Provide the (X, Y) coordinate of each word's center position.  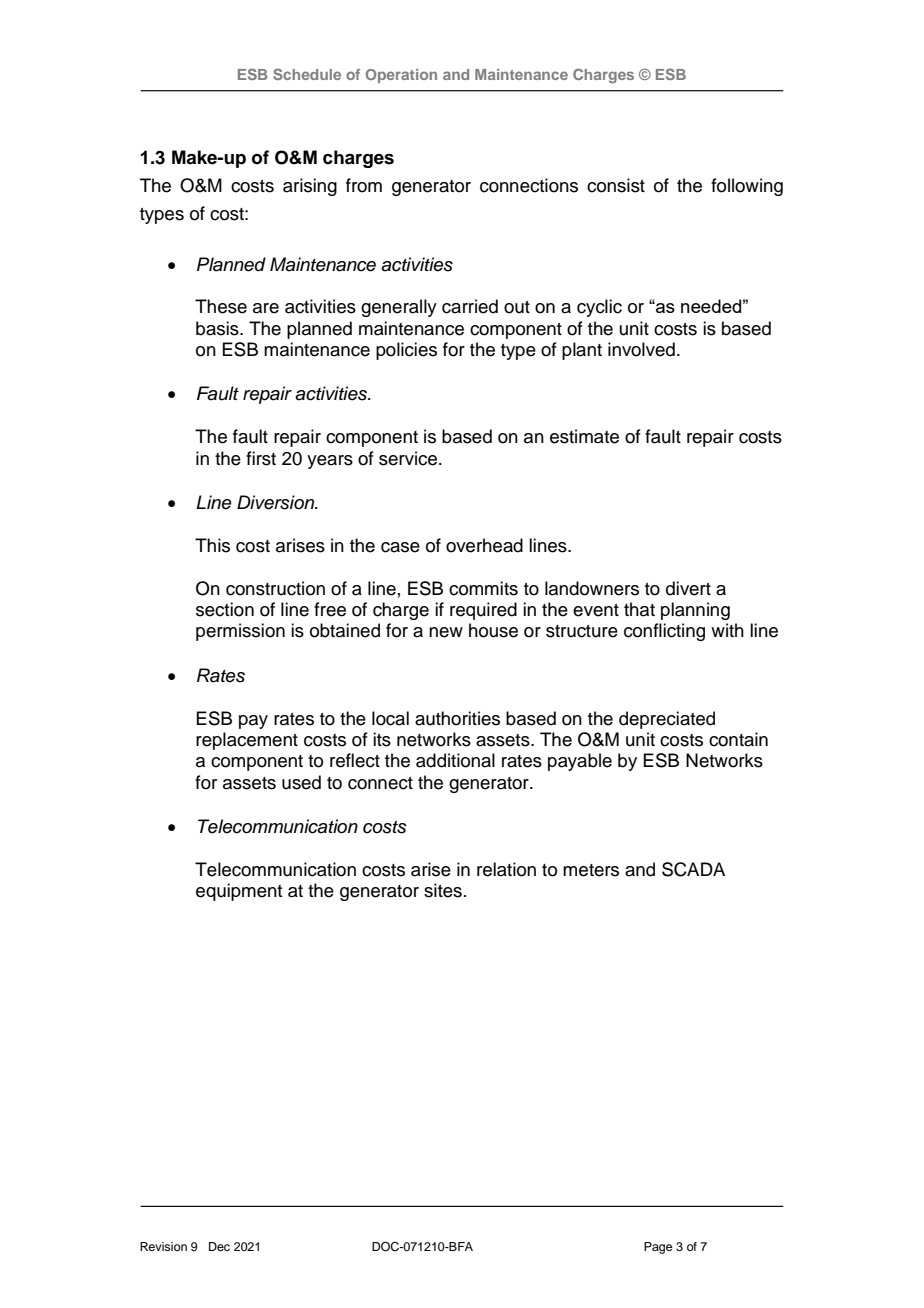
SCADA (693, 869)
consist (616, 185)
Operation (401, 76)
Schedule (307, 74)
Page (658, 1248)
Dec (219, 1246)
